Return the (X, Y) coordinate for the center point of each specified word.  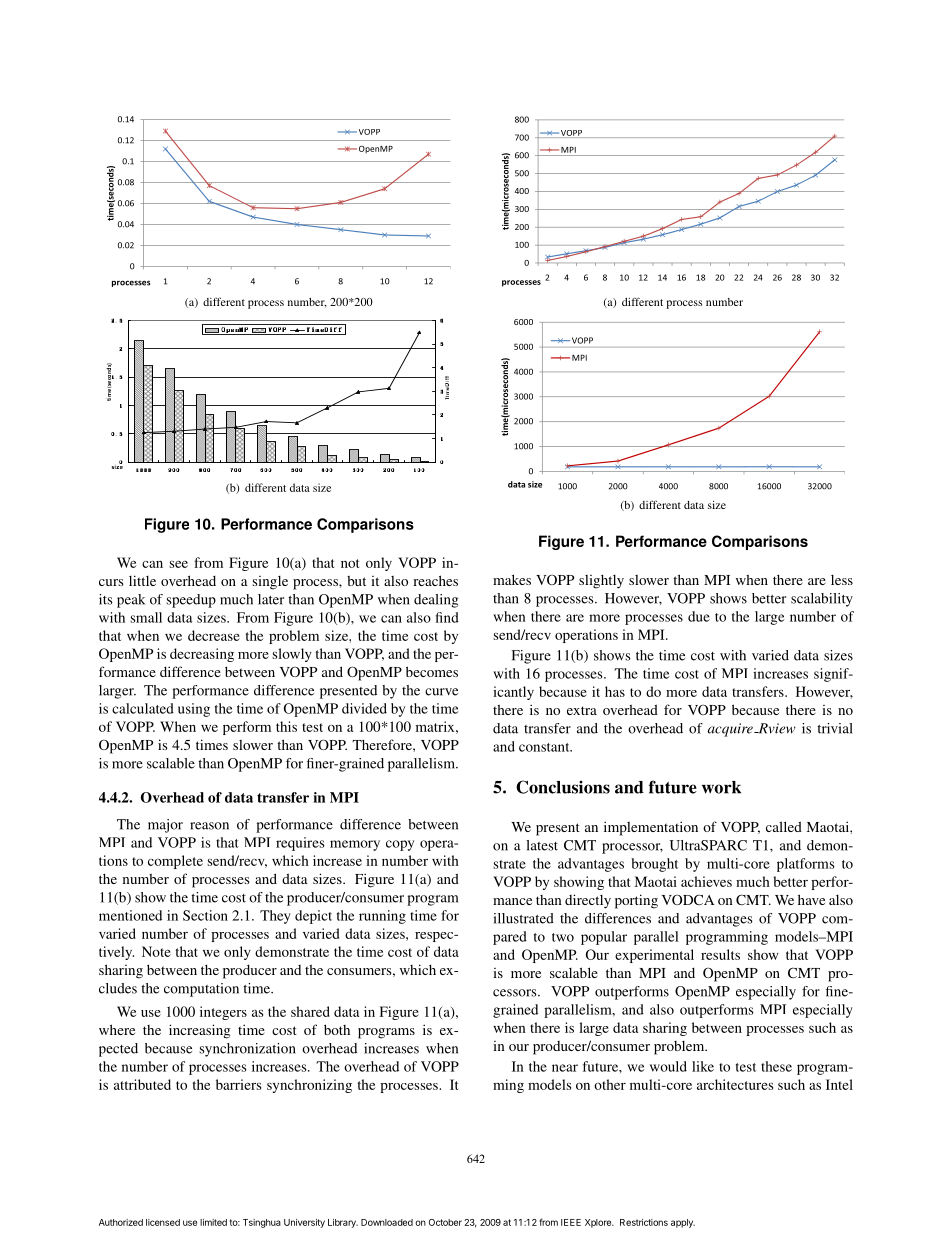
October (445, 1222)
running (382, 917)
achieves (706, 881)
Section (205, 915)
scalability (822, 600)
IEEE (571, 1222)
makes (512, 579)
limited (213, 1222)
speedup (191, 601)
